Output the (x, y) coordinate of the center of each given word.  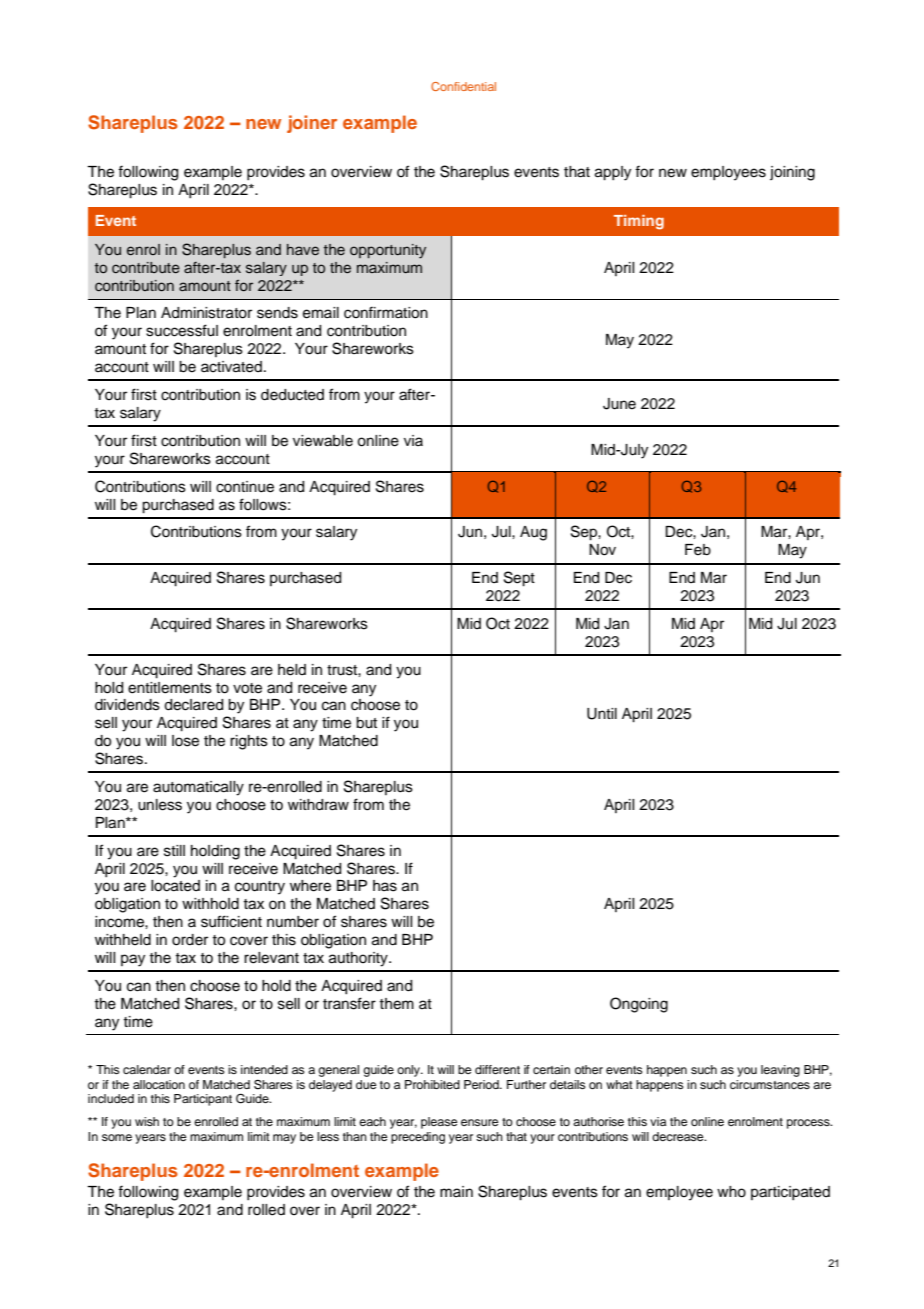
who (731, 1192)
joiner (312, 124)
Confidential (463, 86)
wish (147, 1121)
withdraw (318, 805)
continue (245, 487)
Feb (698, 550)
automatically (198, 788)
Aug (533, 533)
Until (602, 714)
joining (792, 173)
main (456, 1191)
